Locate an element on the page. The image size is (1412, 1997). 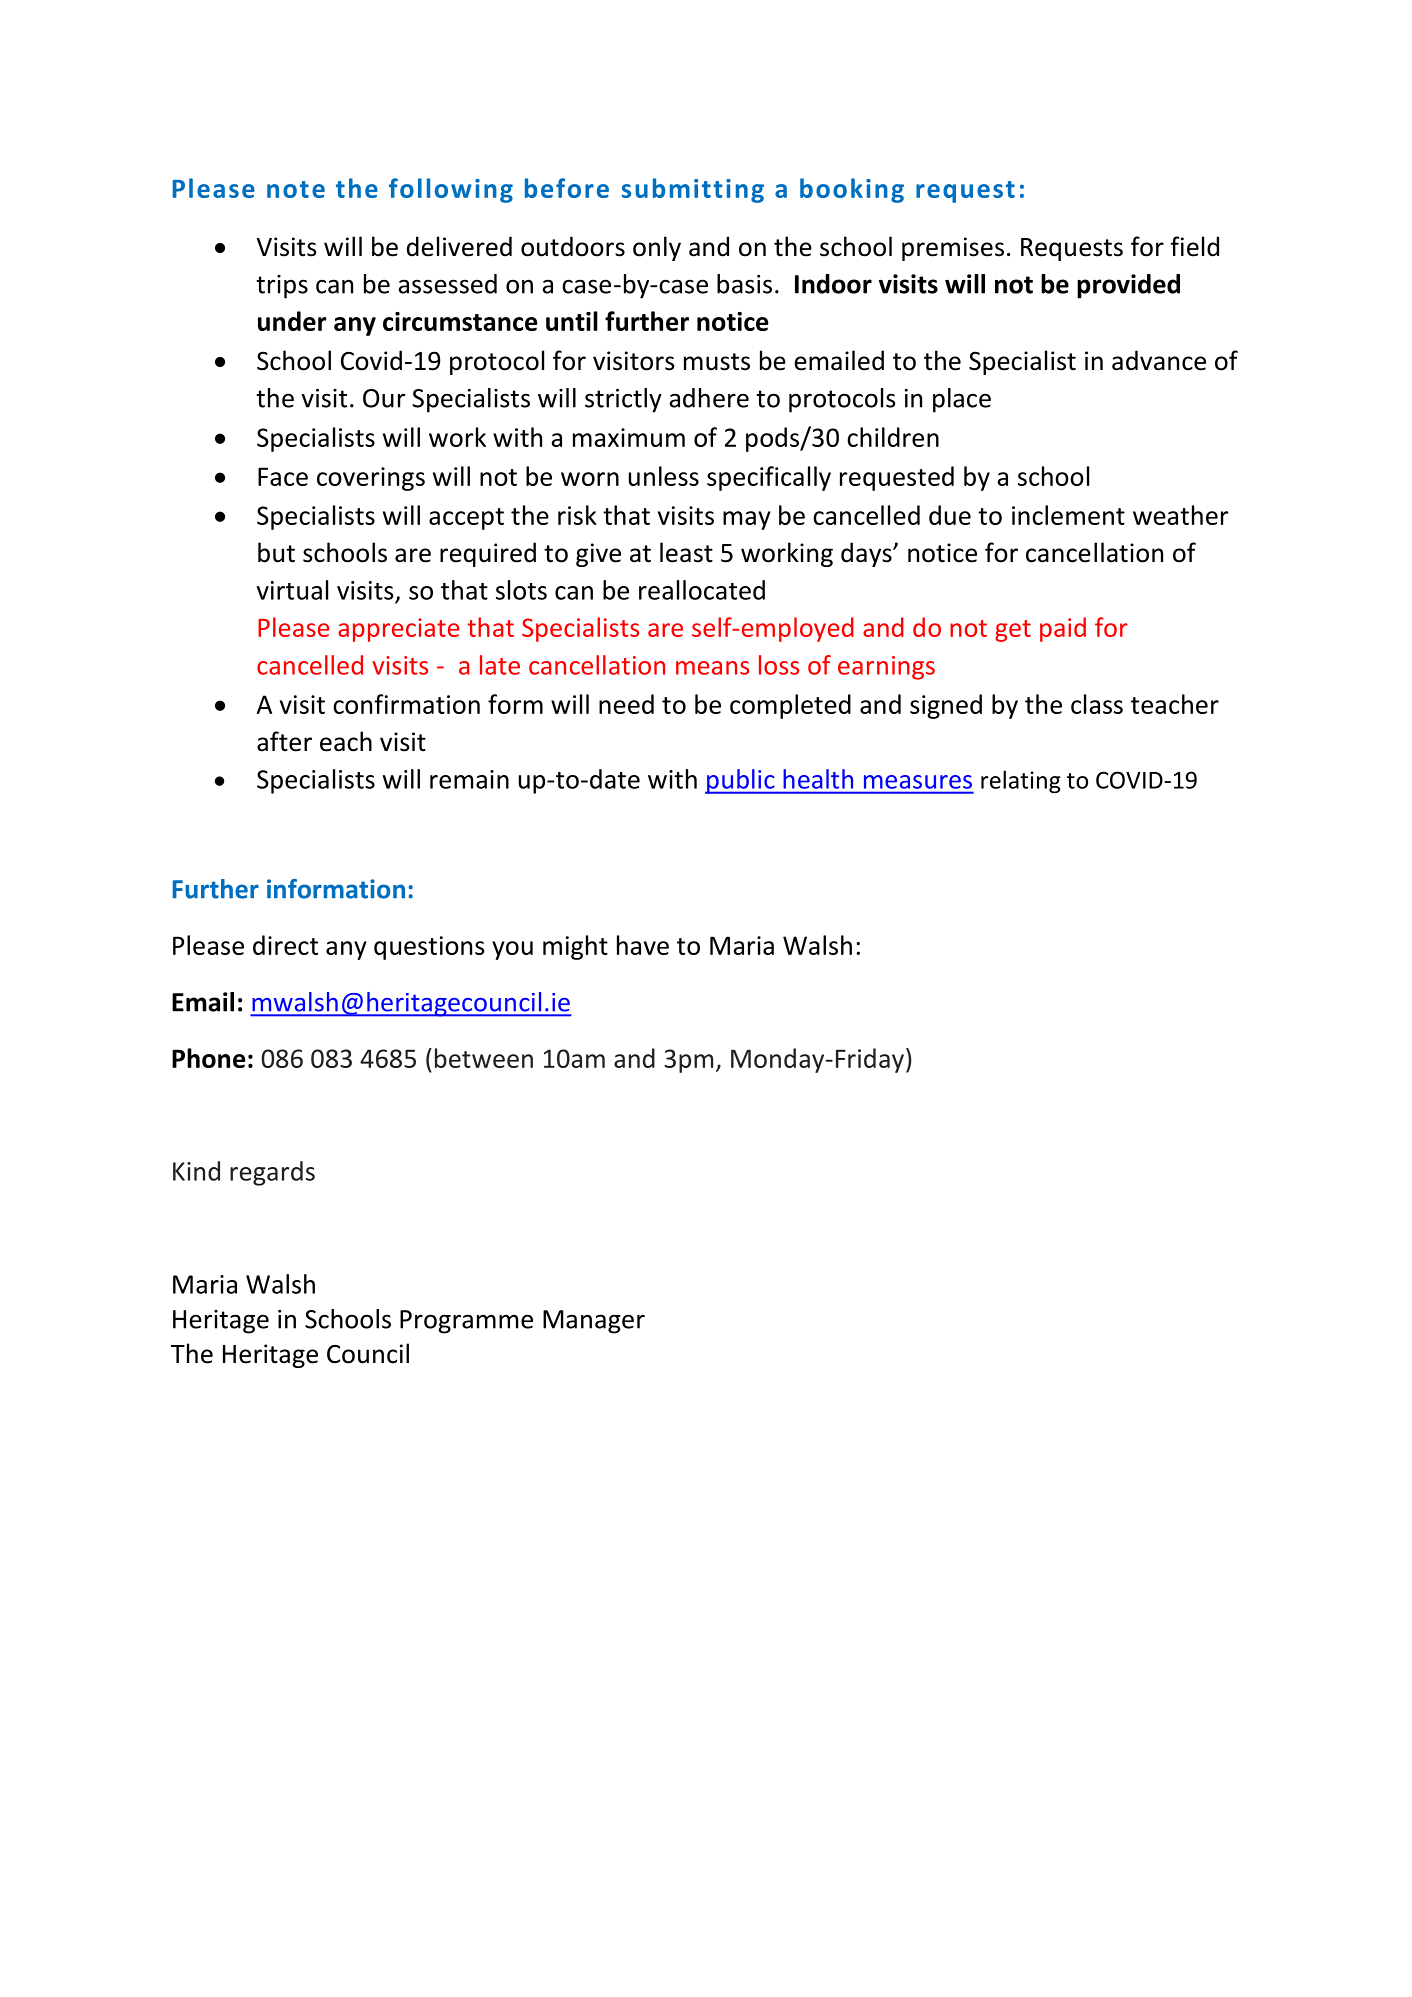
Manager is located at coordinates (594, 1322).
